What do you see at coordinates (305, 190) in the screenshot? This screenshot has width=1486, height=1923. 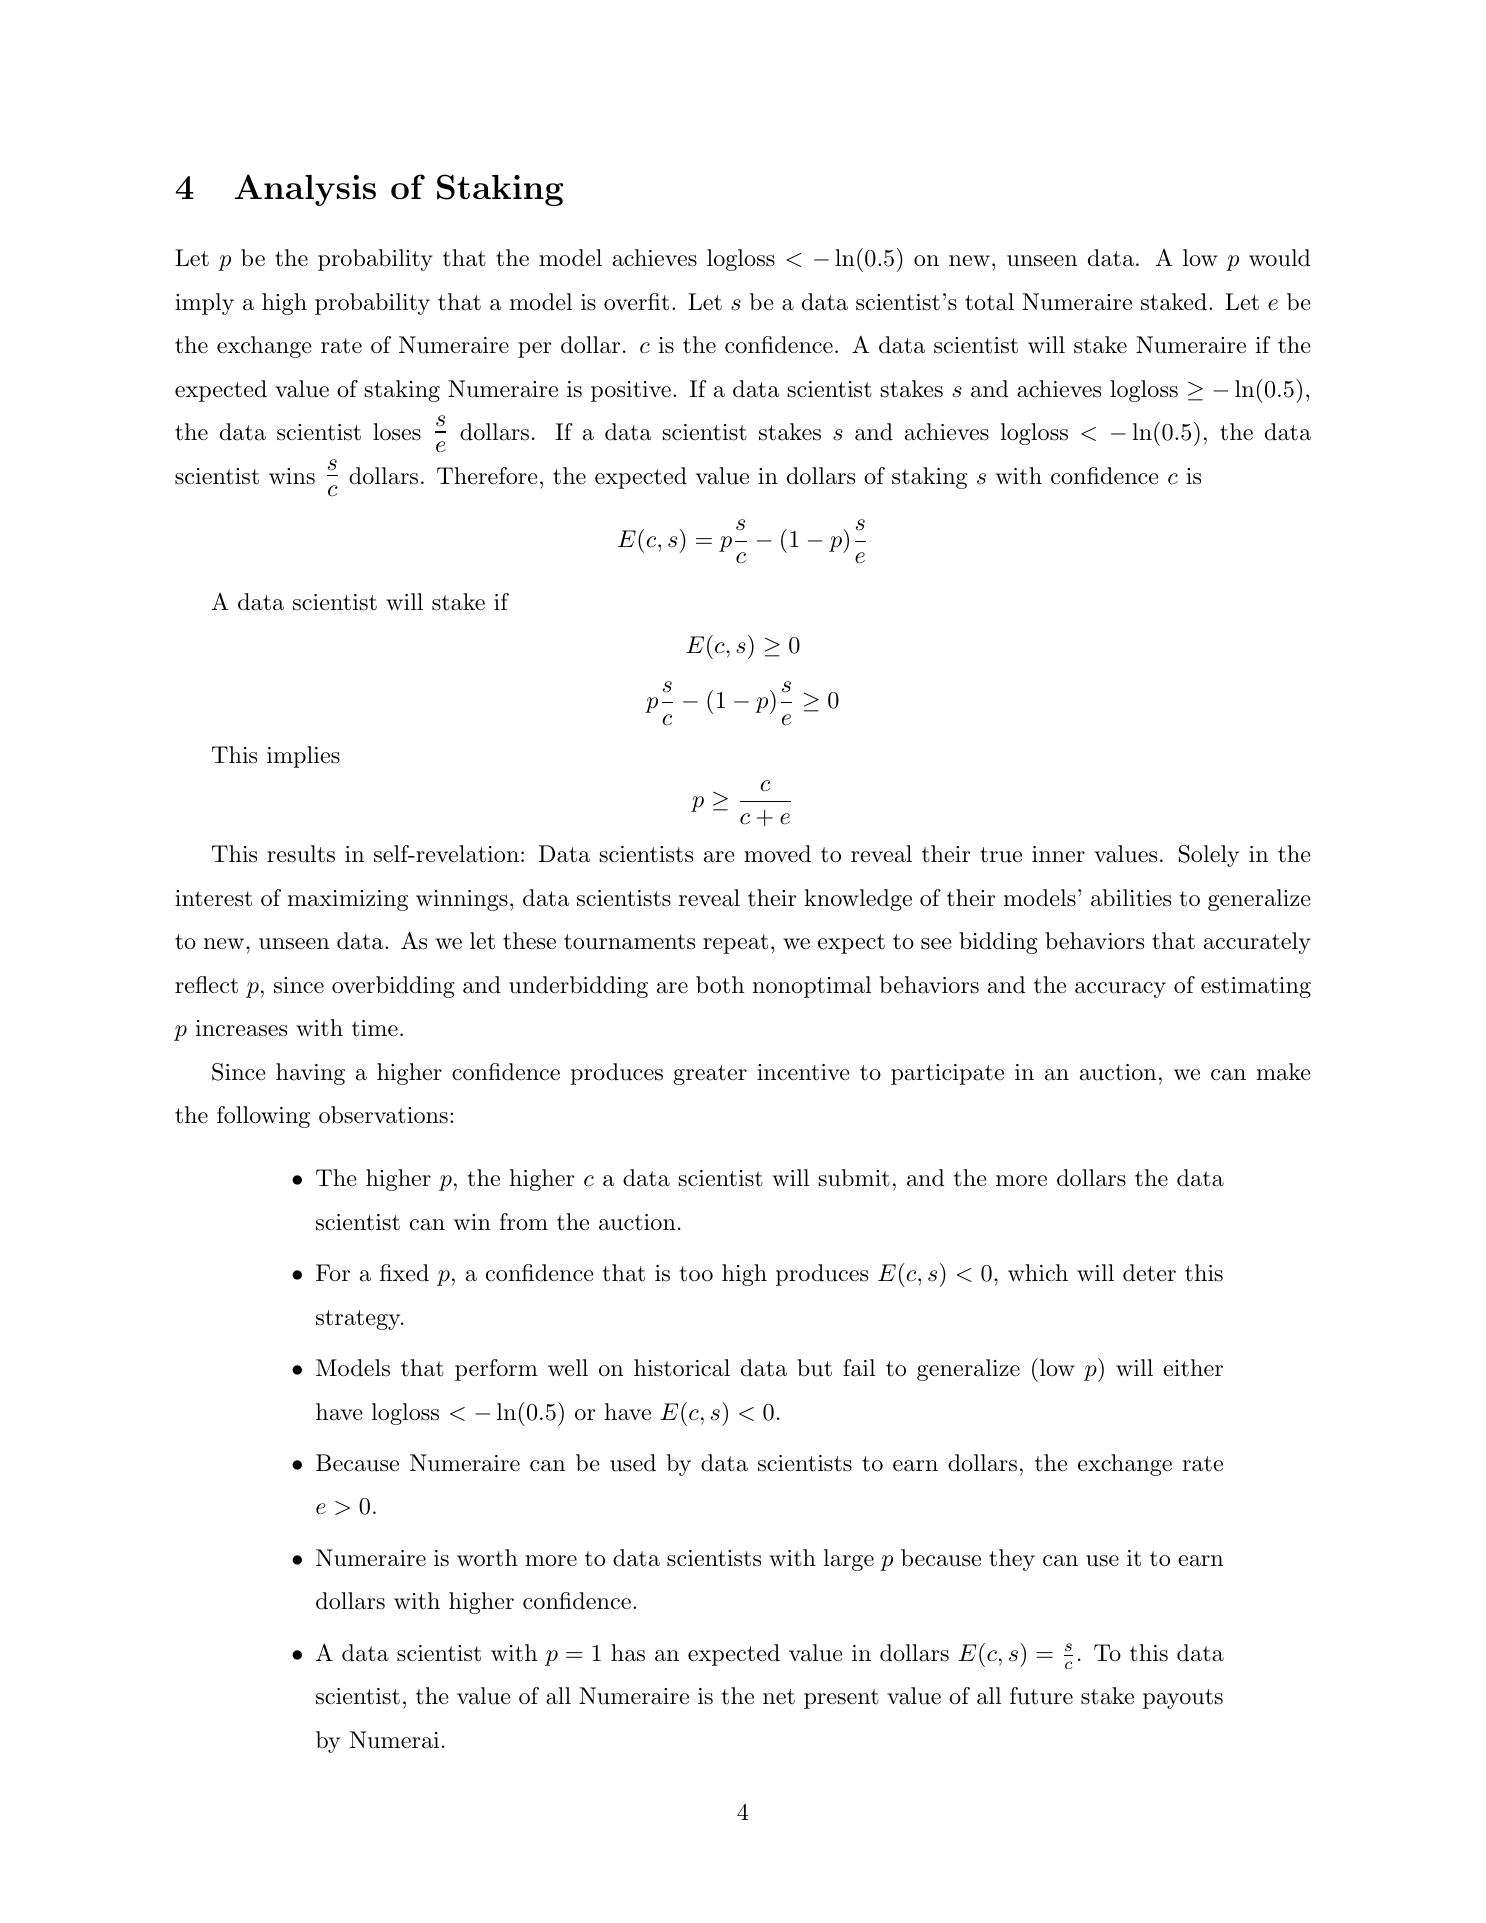 I see `Analysis` at bounding box center [305, 190].
